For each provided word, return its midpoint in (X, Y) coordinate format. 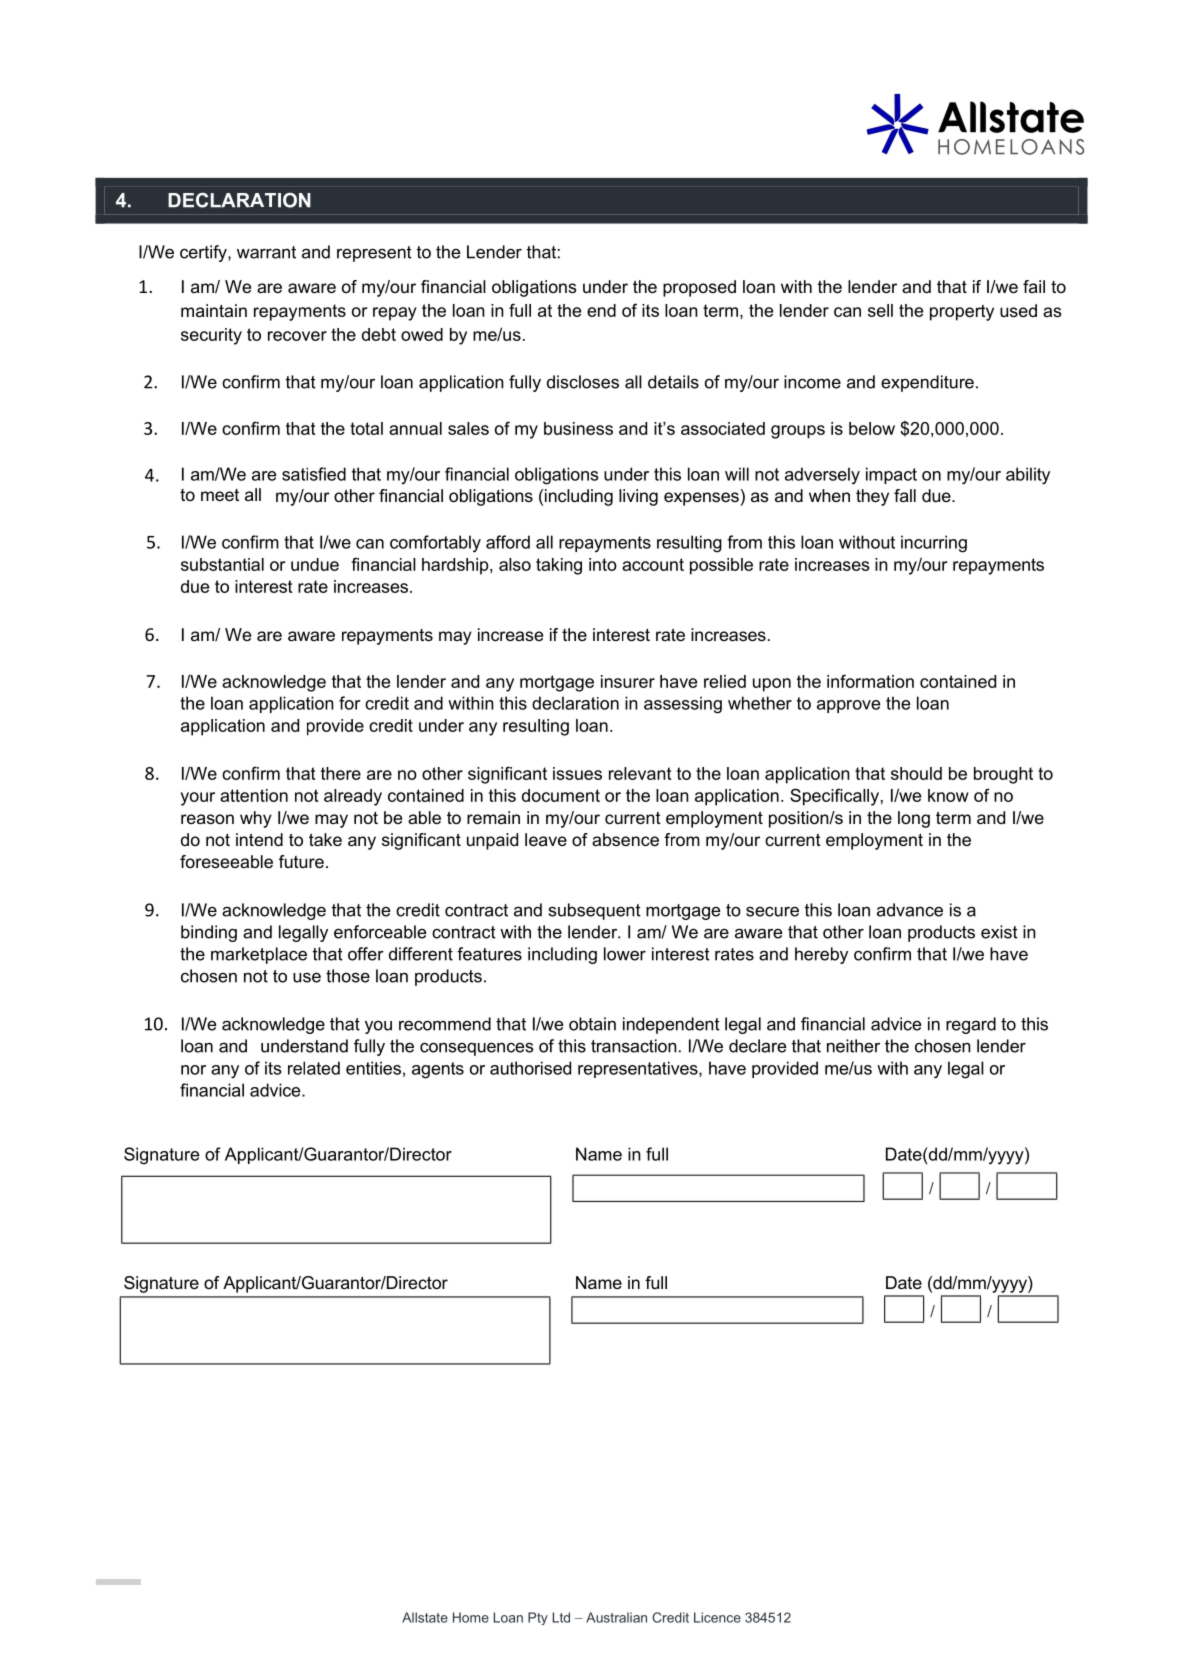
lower (625, 954)
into (603, 564)
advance (910, 910)
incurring (934, 544)
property (962, 313)
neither (853, 1046)
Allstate (425, 1617)
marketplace (259, 955)
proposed (699, 288)
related (314, 1068)
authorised (530, 1068)
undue (315, 564)
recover (297, 336)
